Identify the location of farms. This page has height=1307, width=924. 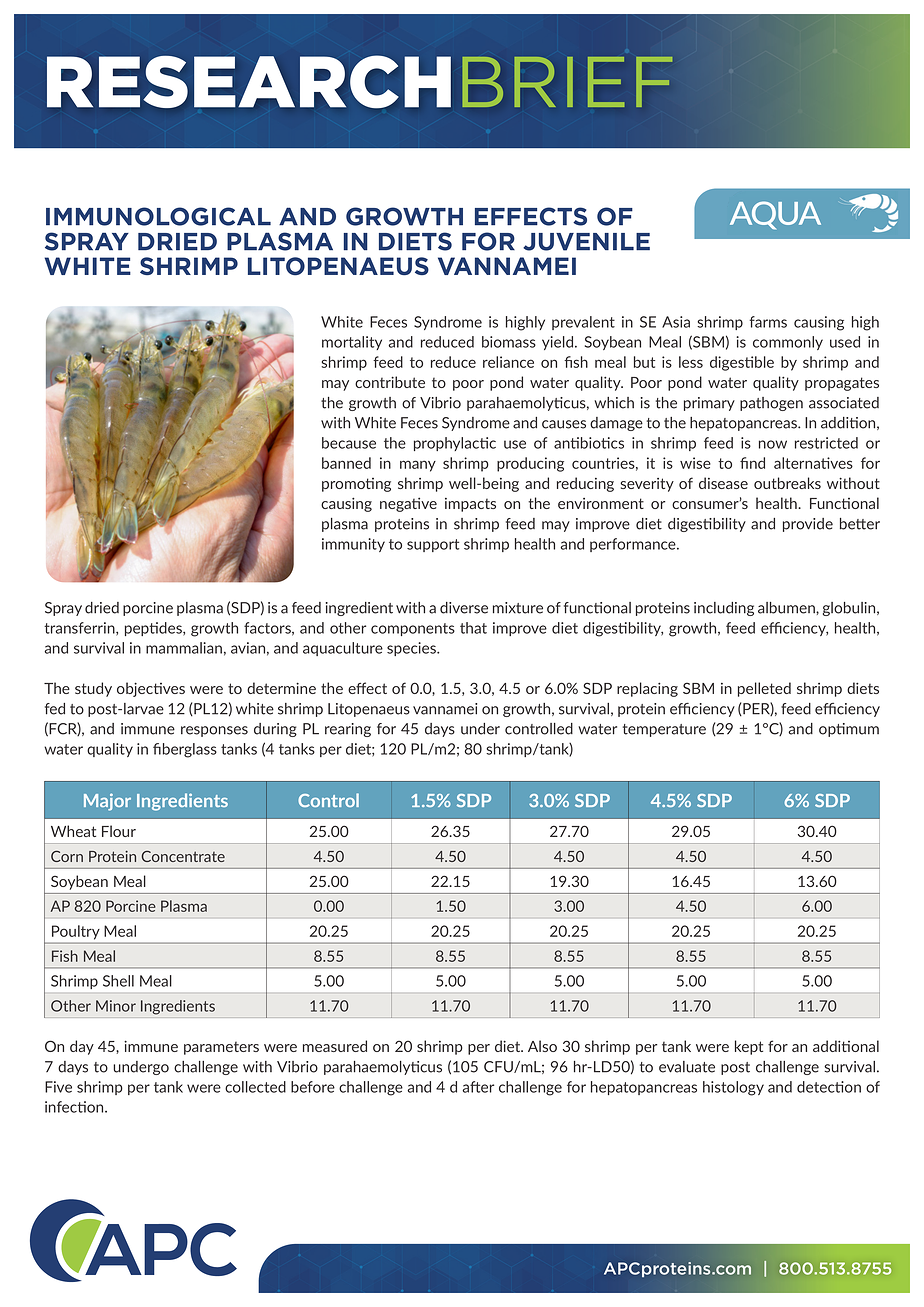
(768, 322).
